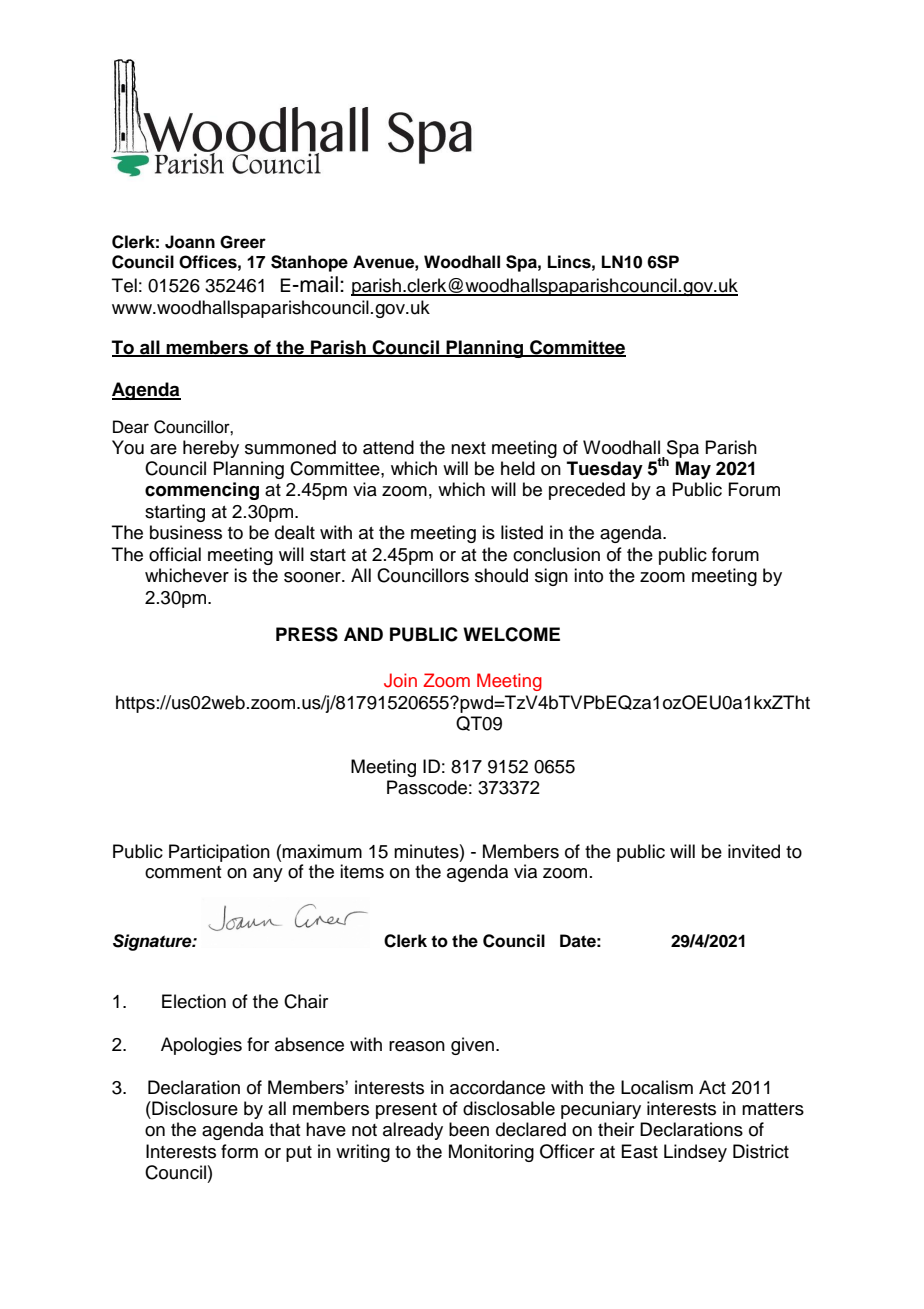 This page has width=924, height=1309. Describe the element at coordinates (695, 1153) in the page. I see `Lindsey` at that location.
